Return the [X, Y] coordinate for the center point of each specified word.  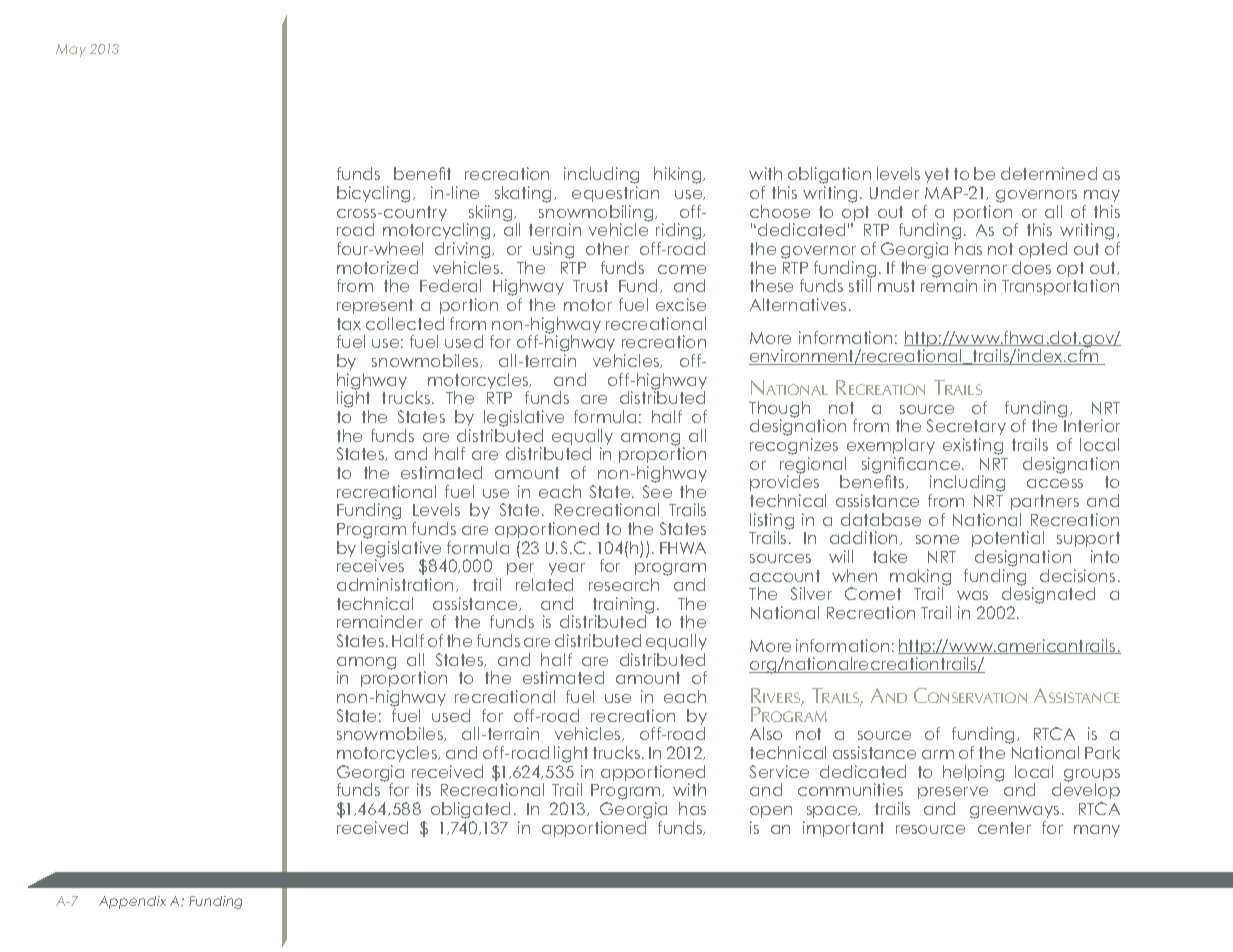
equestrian [615, 194]
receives [370, 564]
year [567, 571]
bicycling [375, 194]
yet [937, 175]
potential [1008, 541]
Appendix [132, 902]
